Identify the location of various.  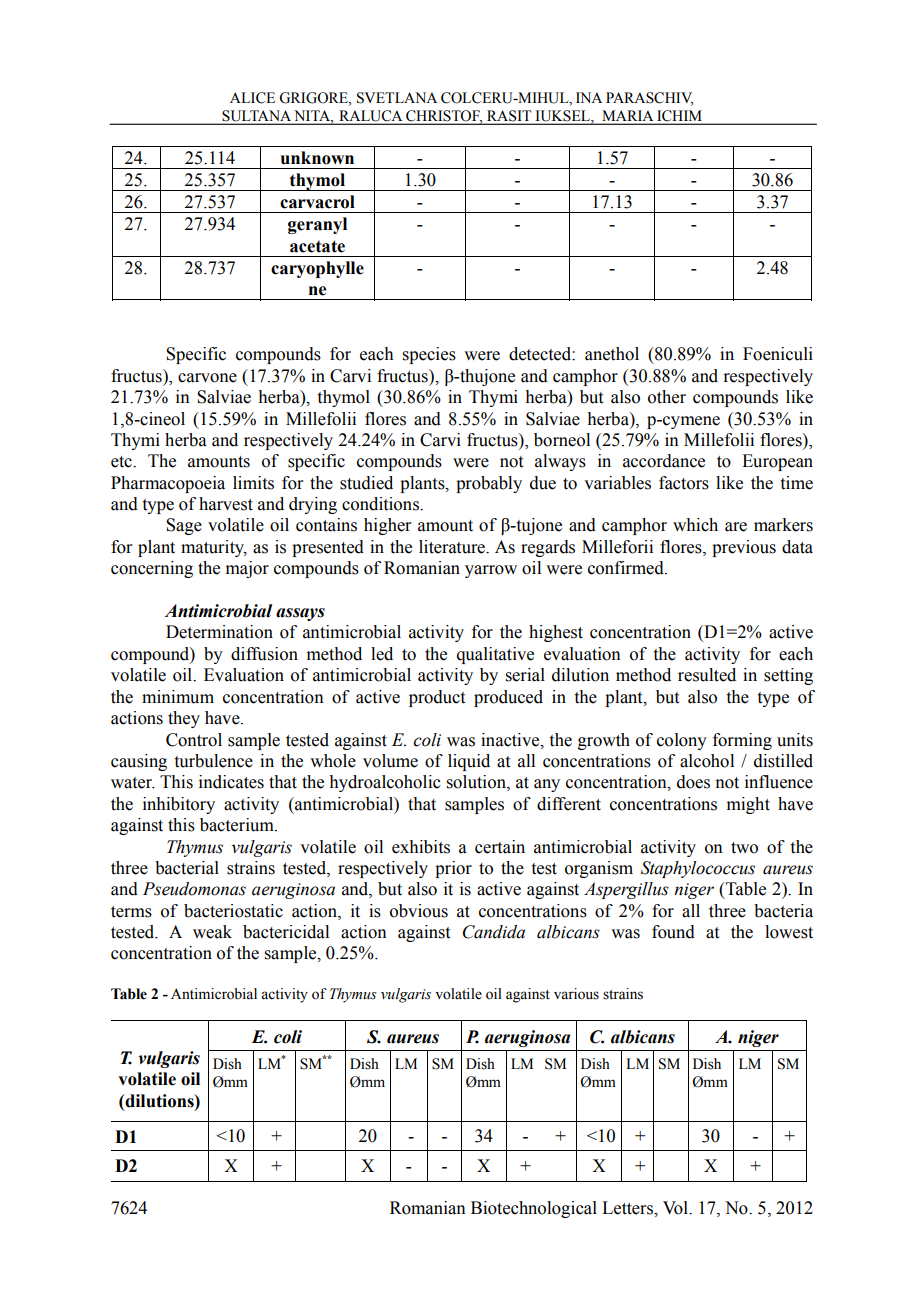
(576, 994).
